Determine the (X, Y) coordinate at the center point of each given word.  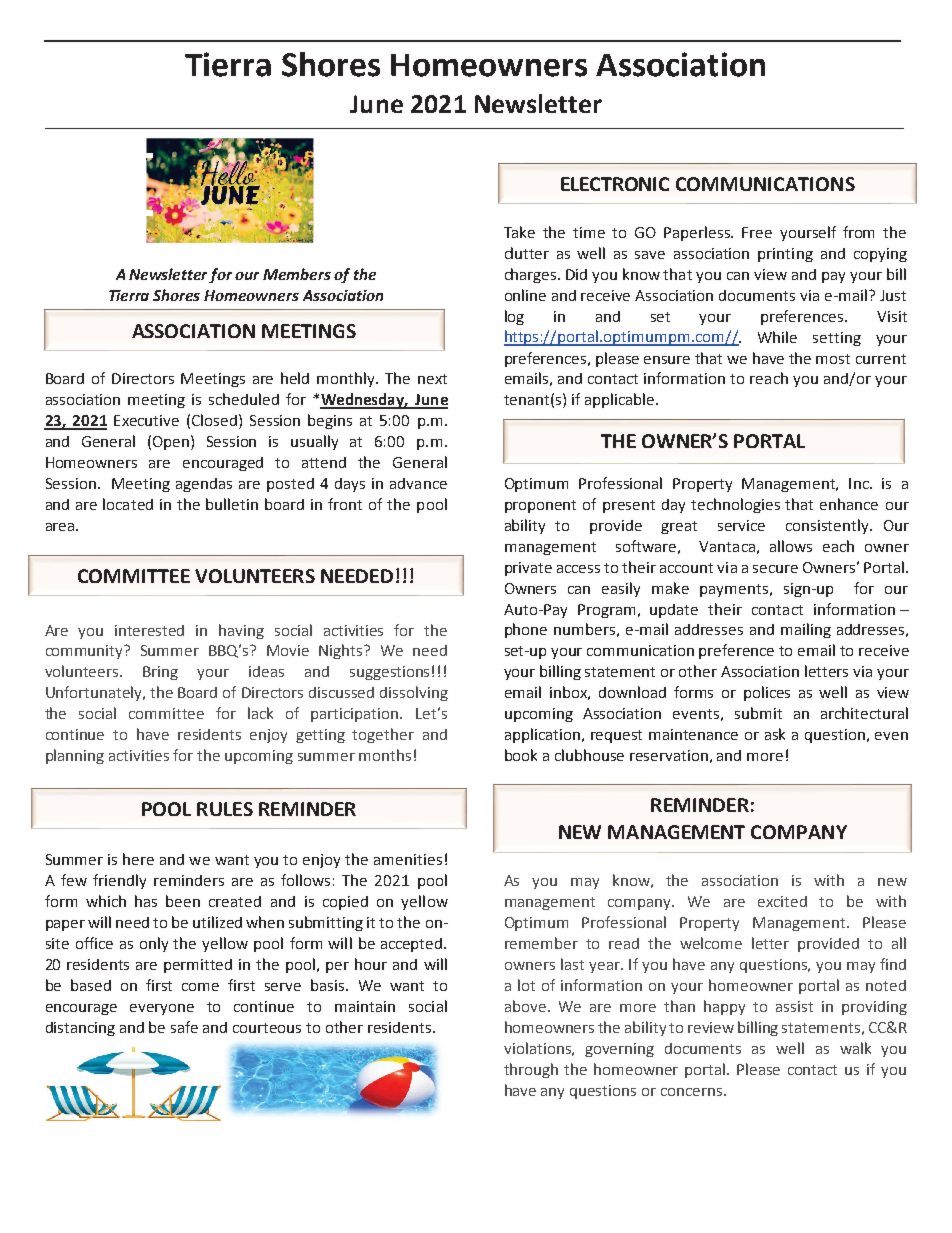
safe (184, 1027)
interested (149, 630)
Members (297, 274)
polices (767, 693)
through (531, 1070)
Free (757, 232)
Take (519, 232)
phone (526, 630)
